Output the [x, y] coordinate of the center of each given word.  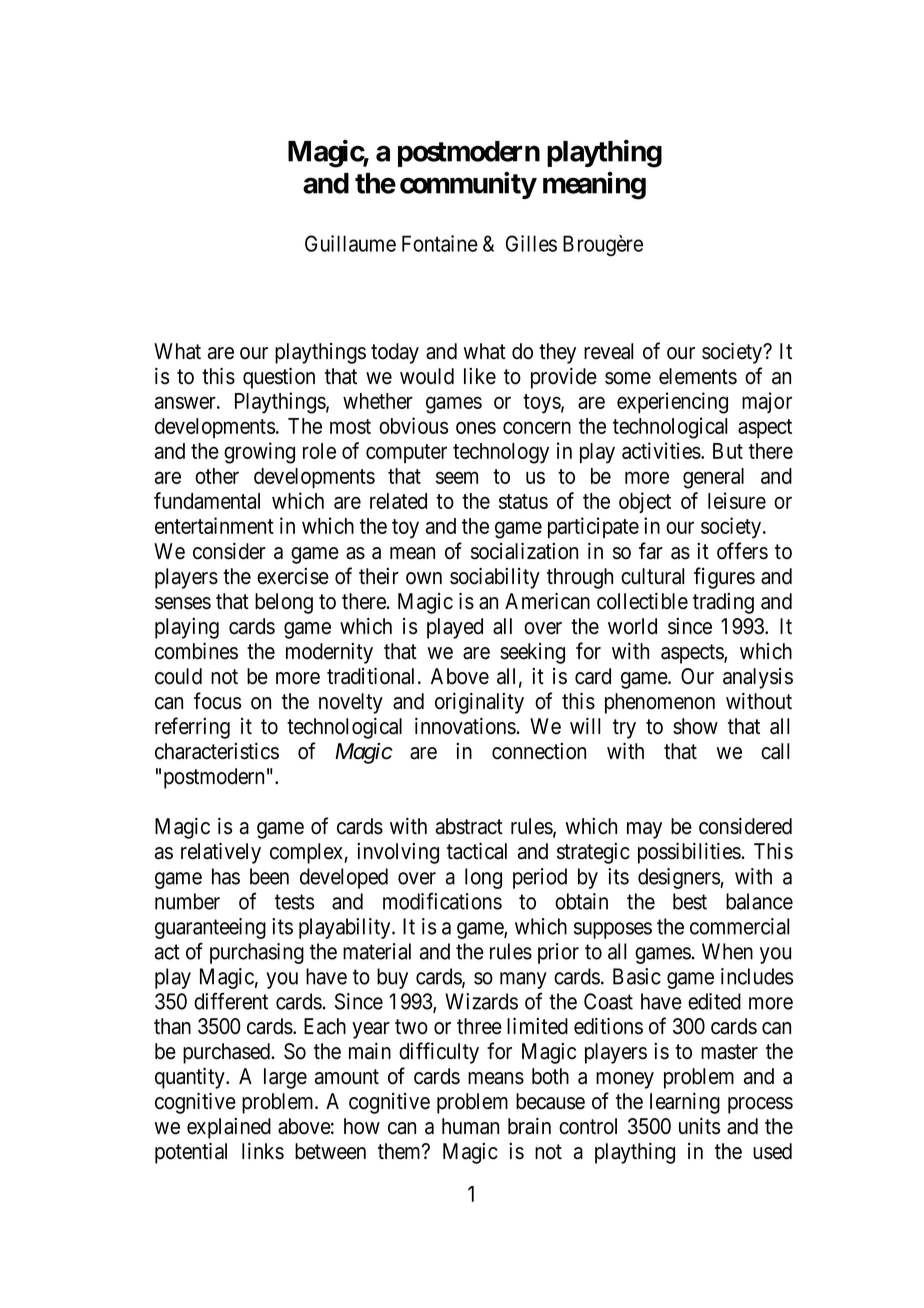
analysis [758, 678]
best [690, 901]
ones [476, 428]
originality [479, 703]
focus [217, 701]
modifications [442, 901]
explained [229, 1128]
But [728, 451]
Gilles [531, 243]
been [269, 876]
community [468, 185]
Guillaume [350, 243]
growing [259, 453]
